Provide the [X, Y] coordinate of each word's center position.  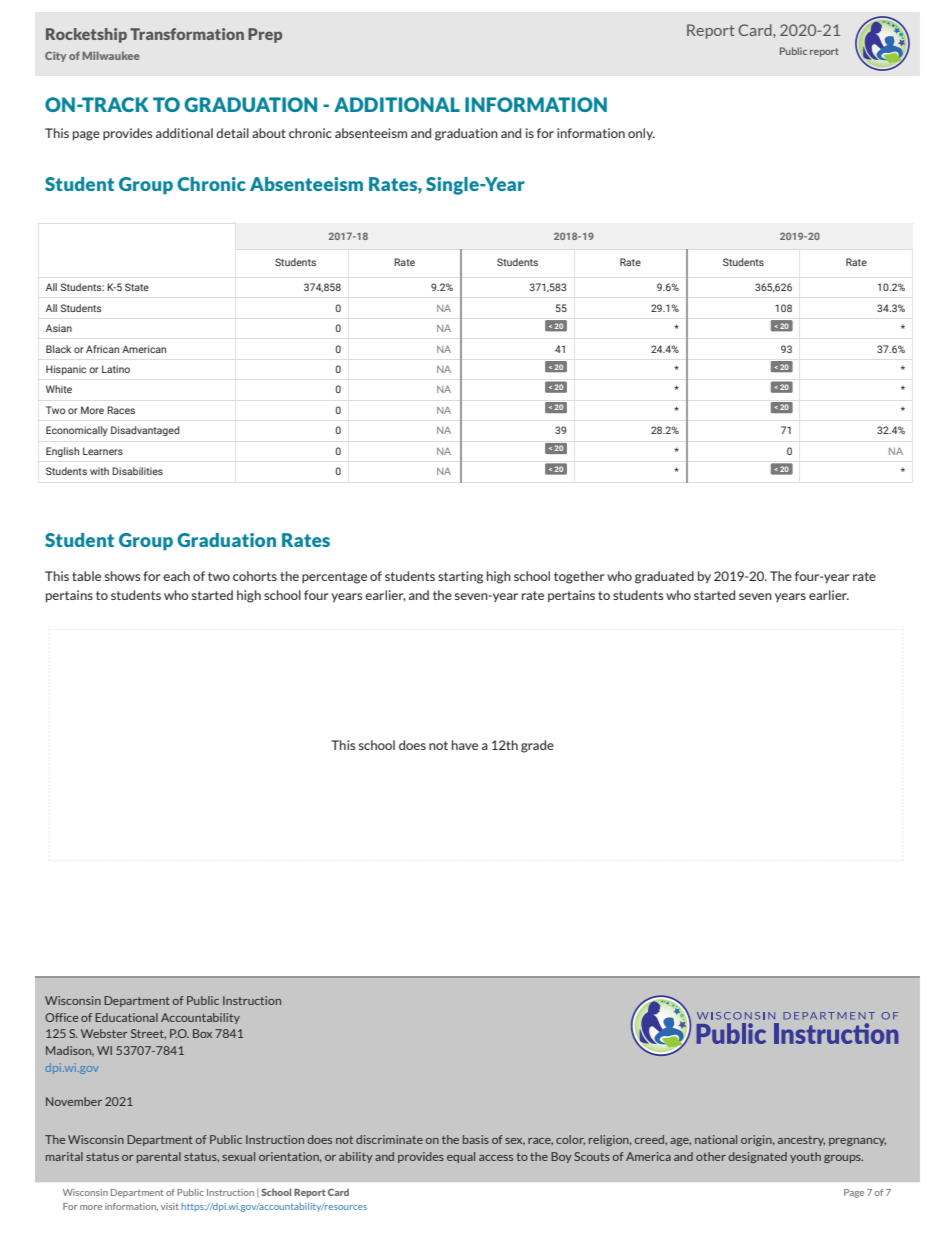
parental [159, 1157]
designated [758, 1157]
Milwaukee [111, 55]
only [641, 134]
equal [461, 1157]
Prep [265, 35]
